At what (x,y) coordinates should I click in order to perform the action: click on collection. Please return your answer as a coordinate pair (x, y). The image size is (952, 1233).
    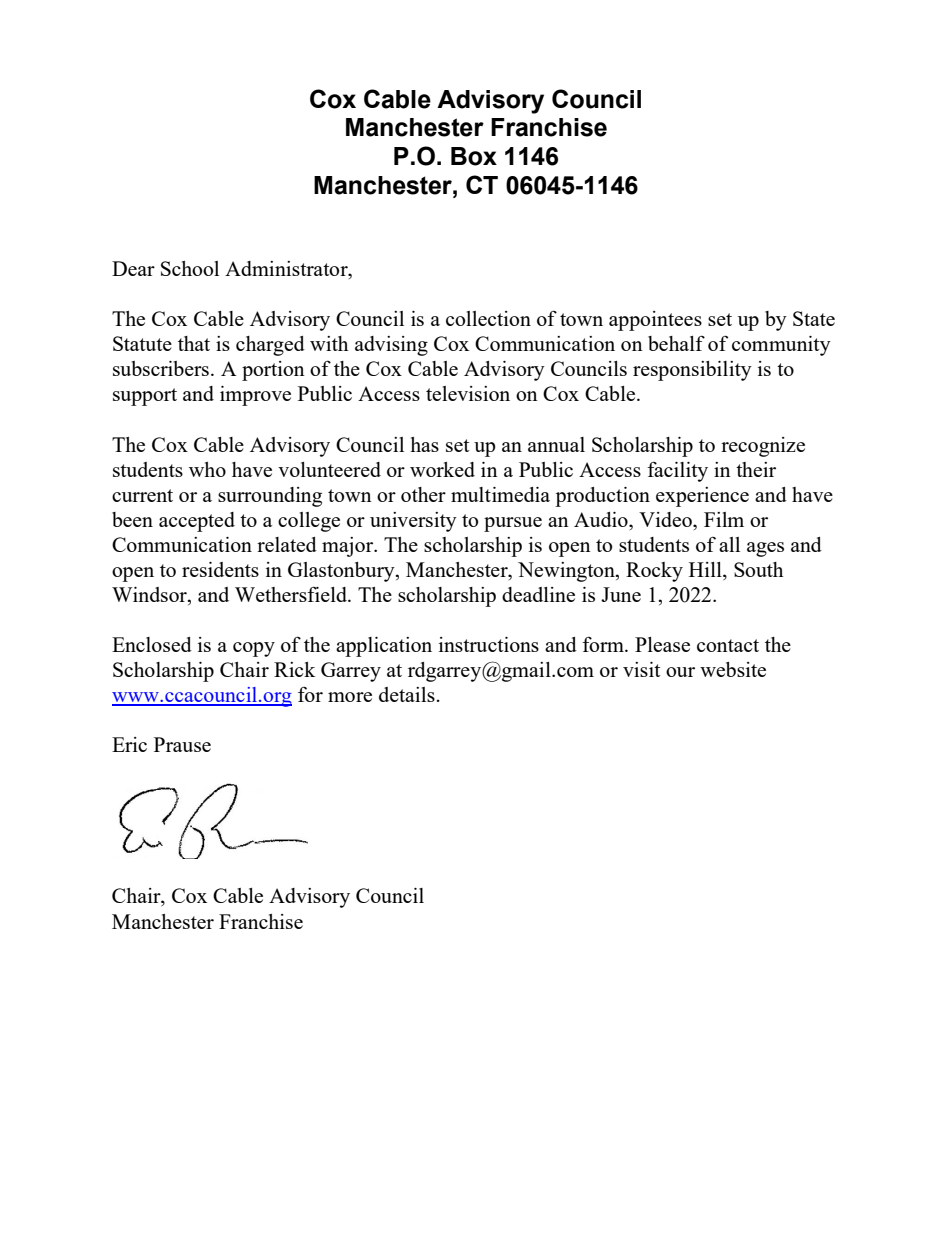
    Looking at the image, I should click on (488, 318).
